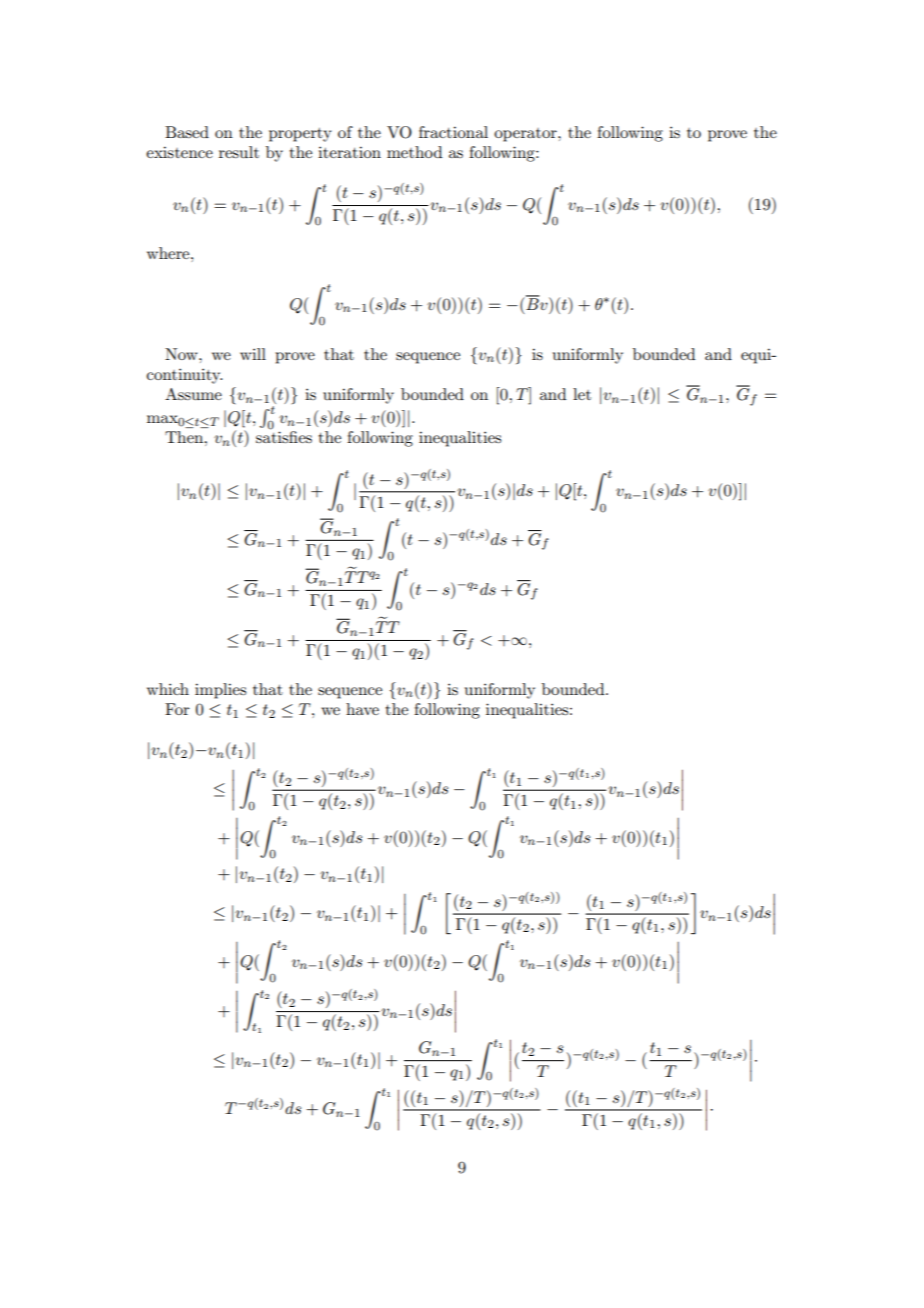 The height and width of the screenshot is (1308, 924). I want to click on will, so click(253, 354).
